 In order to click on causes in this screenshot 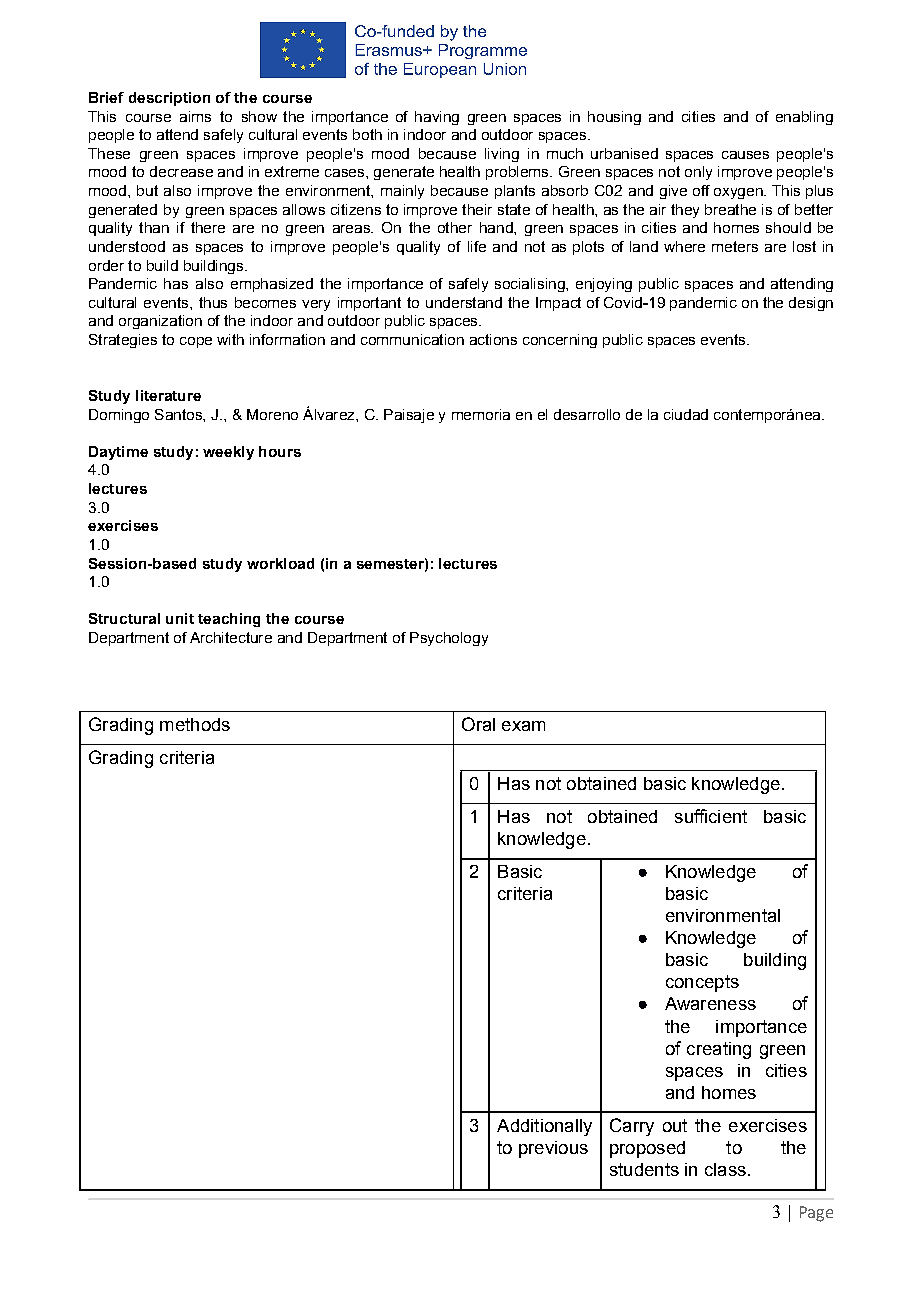, I will do `click(745, 155)`.
